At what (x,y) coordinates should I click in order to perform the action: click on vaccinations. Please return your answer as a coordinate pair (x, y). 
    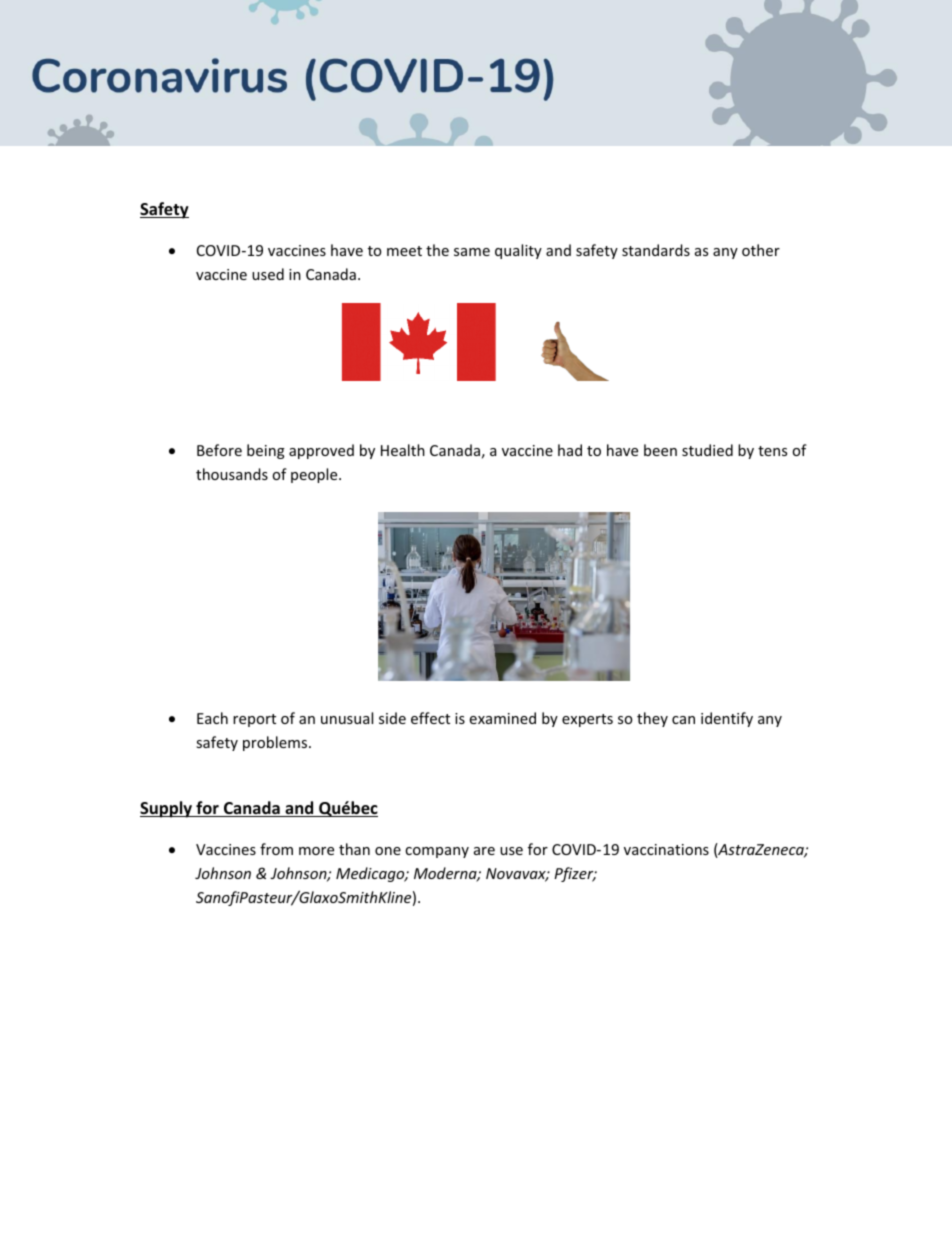
    Looking at the image, I should click on (666, 849).
